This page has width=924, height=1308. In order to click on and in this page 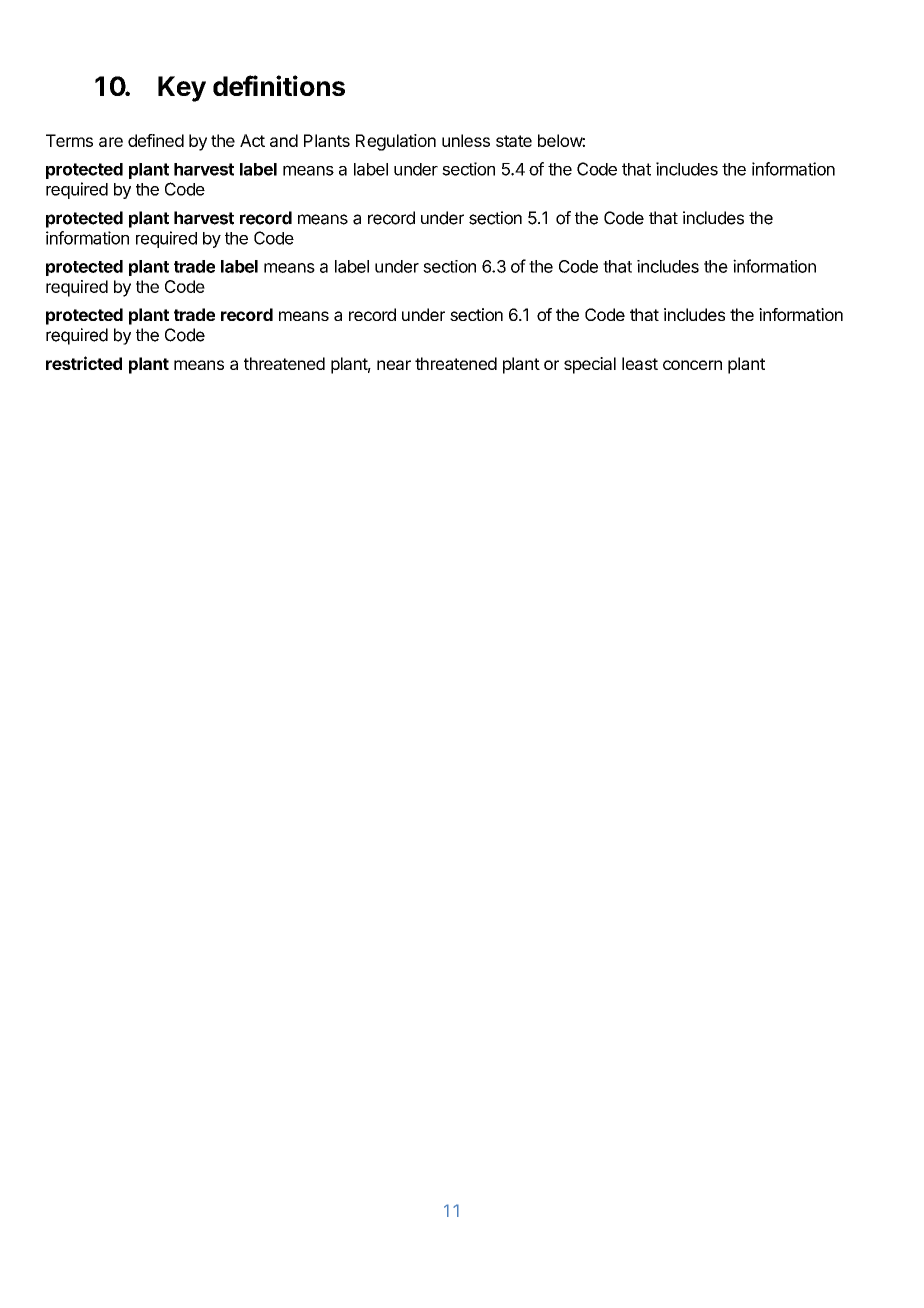, I will do `click(284, 140)`.
